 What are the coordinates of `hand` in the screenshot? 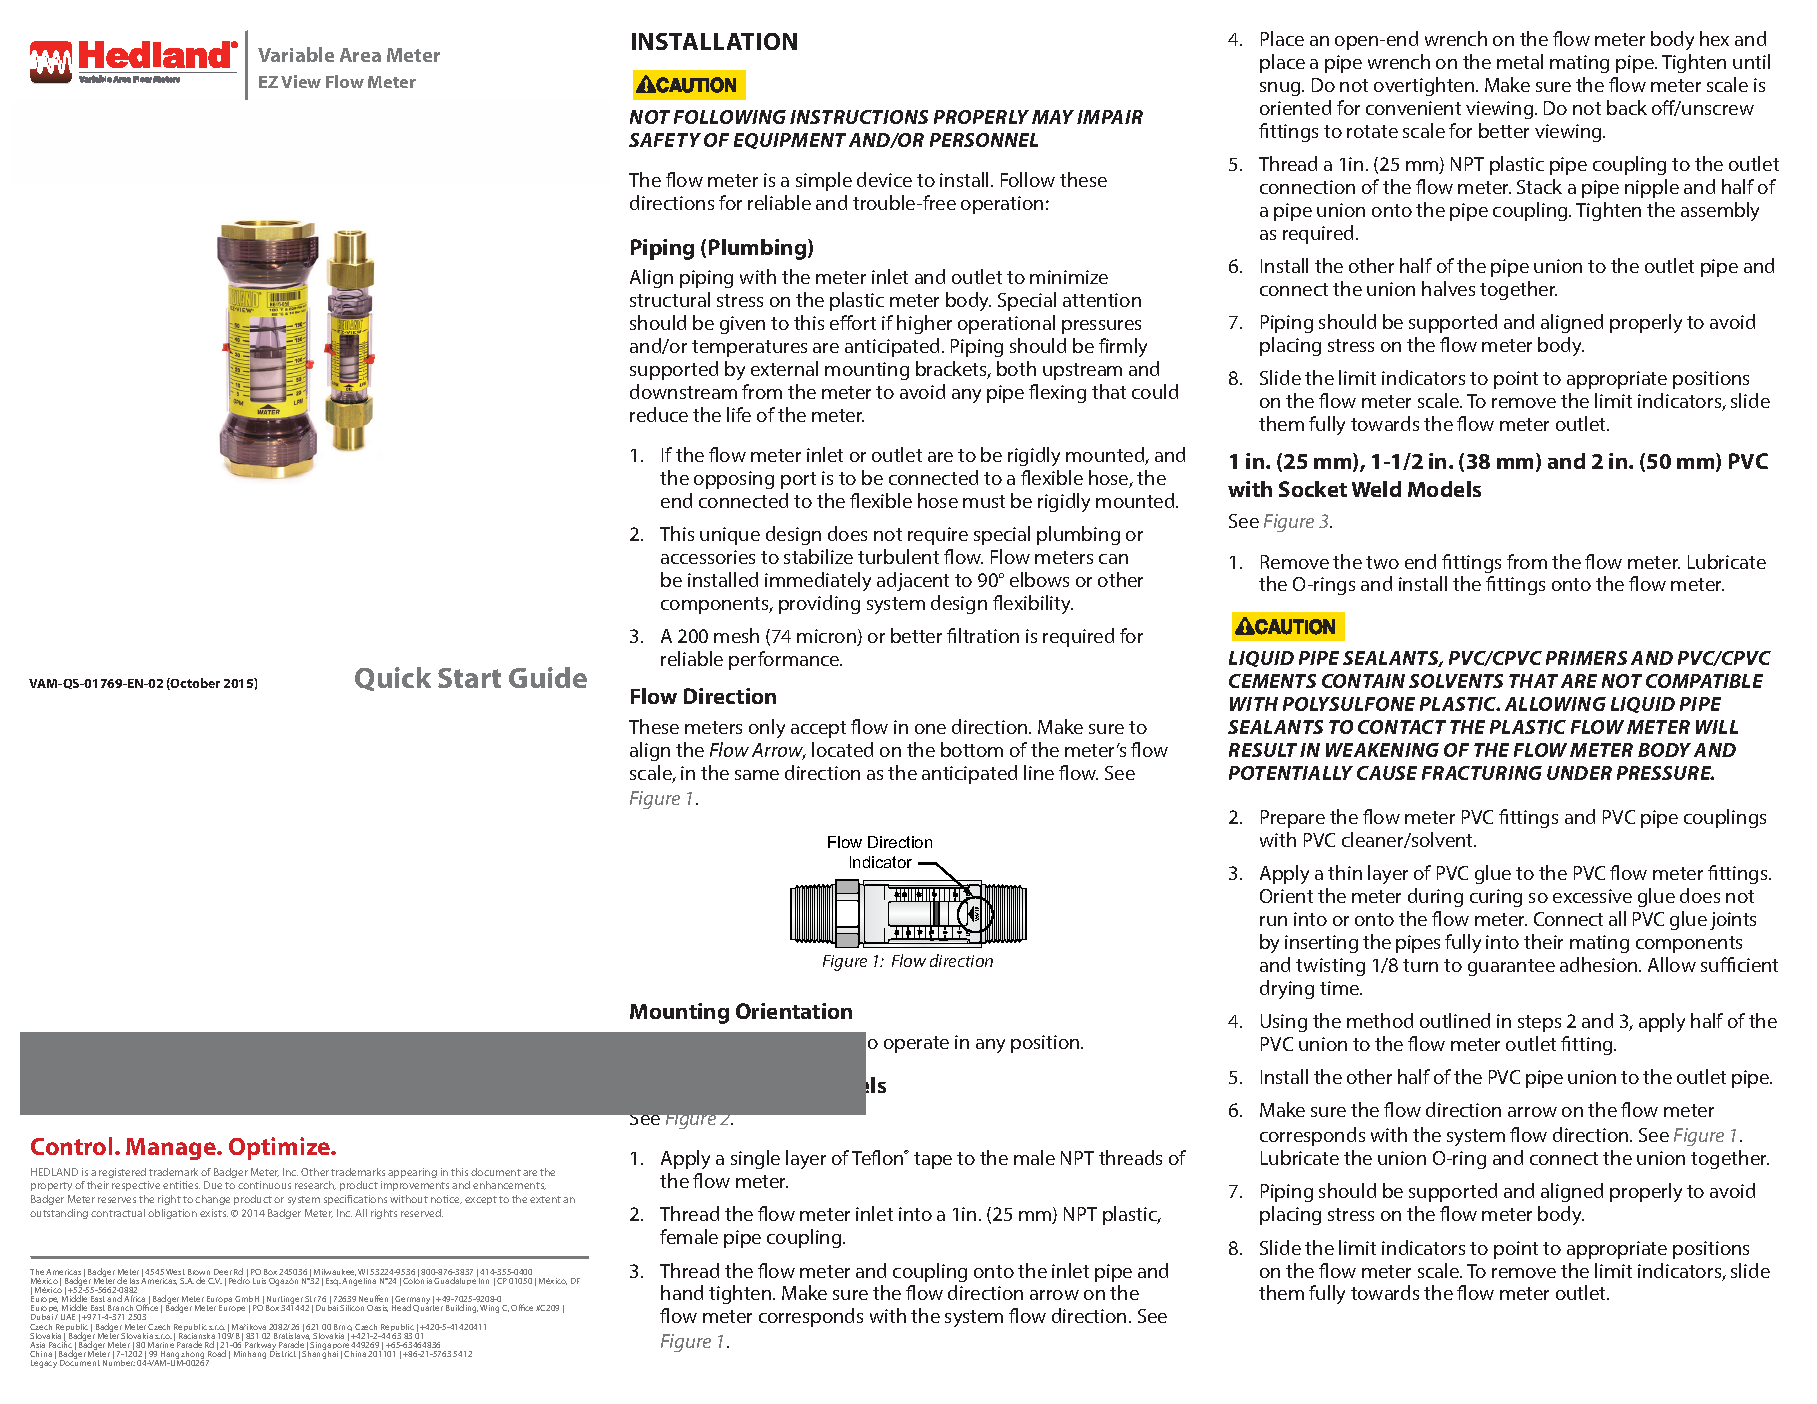 It's located at (682, 1292).
